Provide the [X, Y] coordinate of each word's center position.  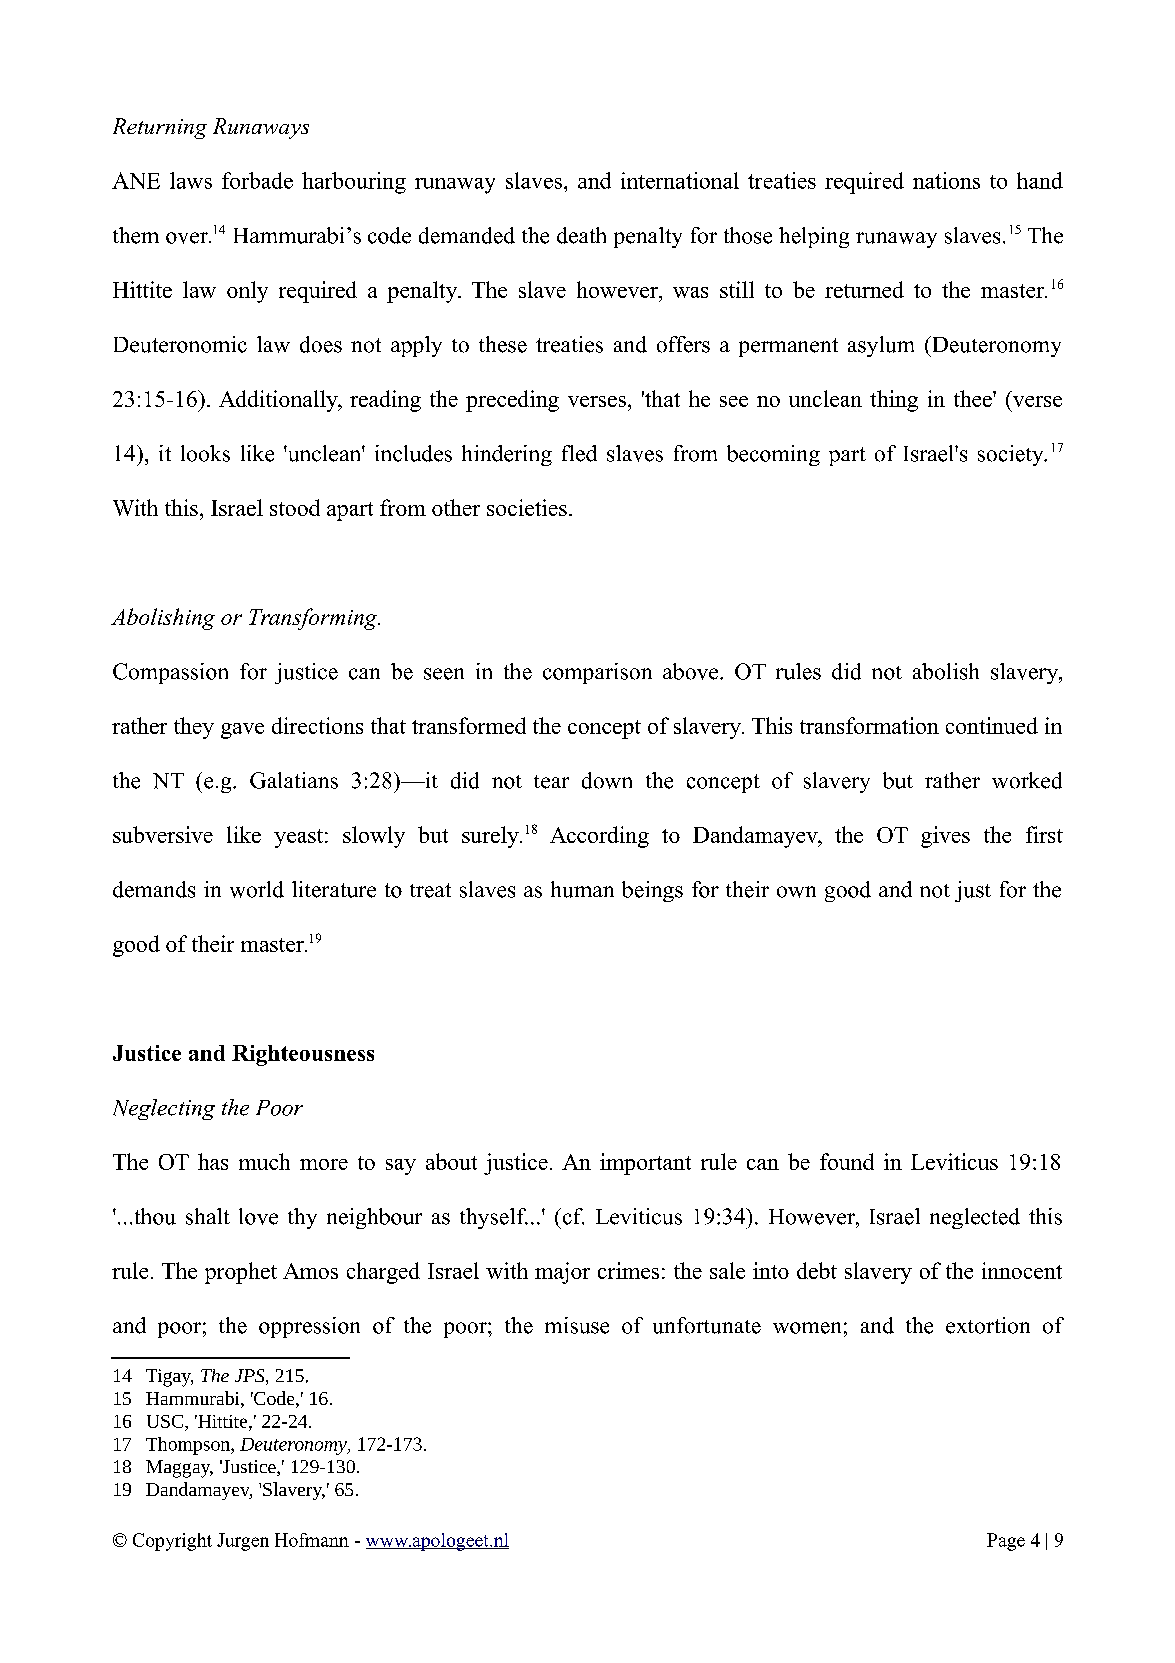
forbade [257, 180]
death [581, 235]
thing [894, 401]
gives [945, 837]
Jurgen [243, 1542]
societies [527, 507]
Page [1006, 1542]
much [264, 1161]
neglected [975, 1218]
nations [946, 180]
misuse [577, 1325]
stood [295, 507]
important [645, 1164]
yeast [298, 838]
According [599, 837]
